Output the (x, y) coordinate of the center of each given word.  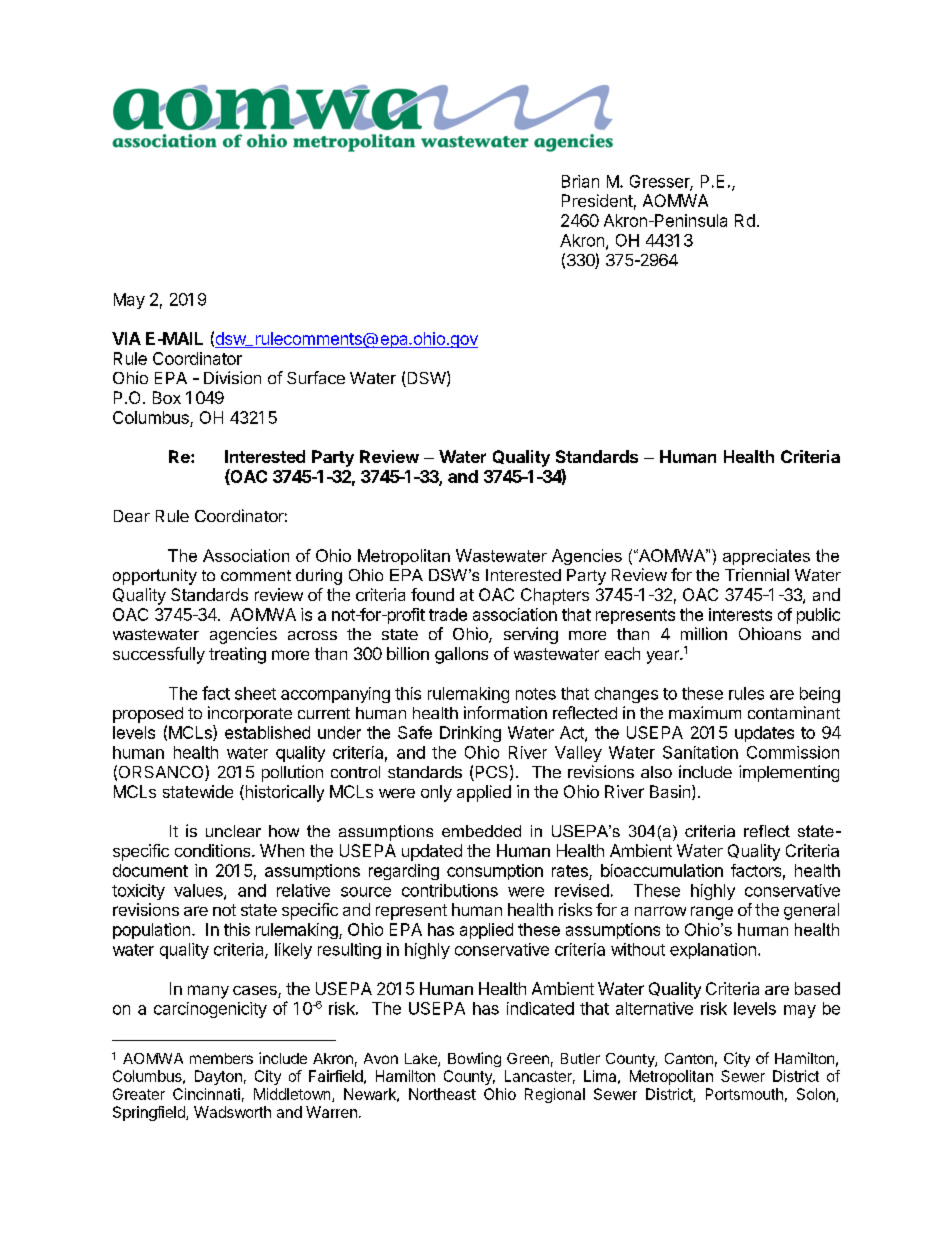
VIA (126, 338)
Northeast (442, 1094)
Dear (132, 516)
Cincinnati (206, 1094)
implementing (789, 773)
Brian (580, 181)
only (436, 793)
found (432, 594)
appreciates (766, 557)
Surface (316, 377)
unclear (233, 831)
